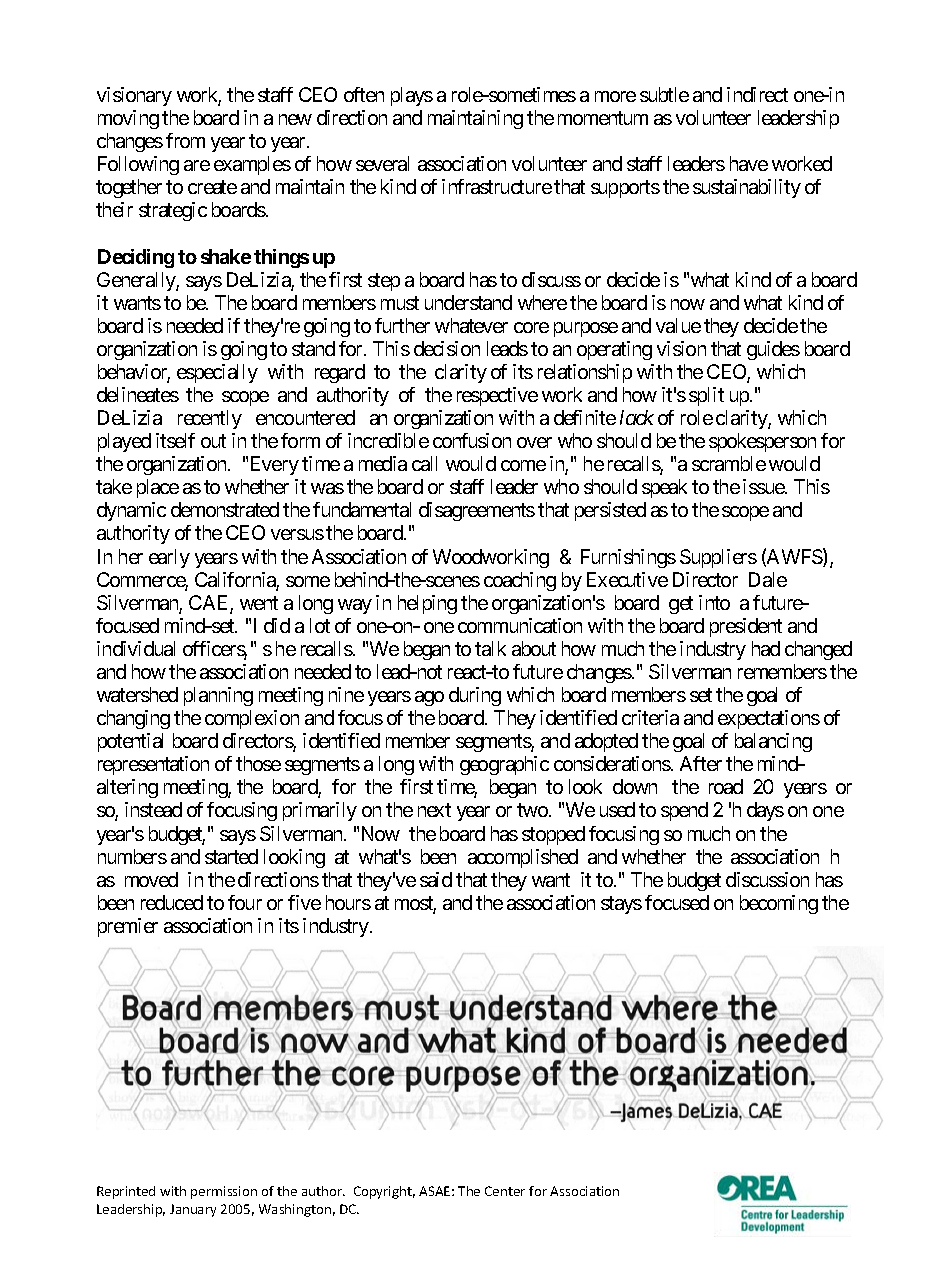 The height and width of the screenshot is (1288, 950). I want to click on have, so click(749, 163).
